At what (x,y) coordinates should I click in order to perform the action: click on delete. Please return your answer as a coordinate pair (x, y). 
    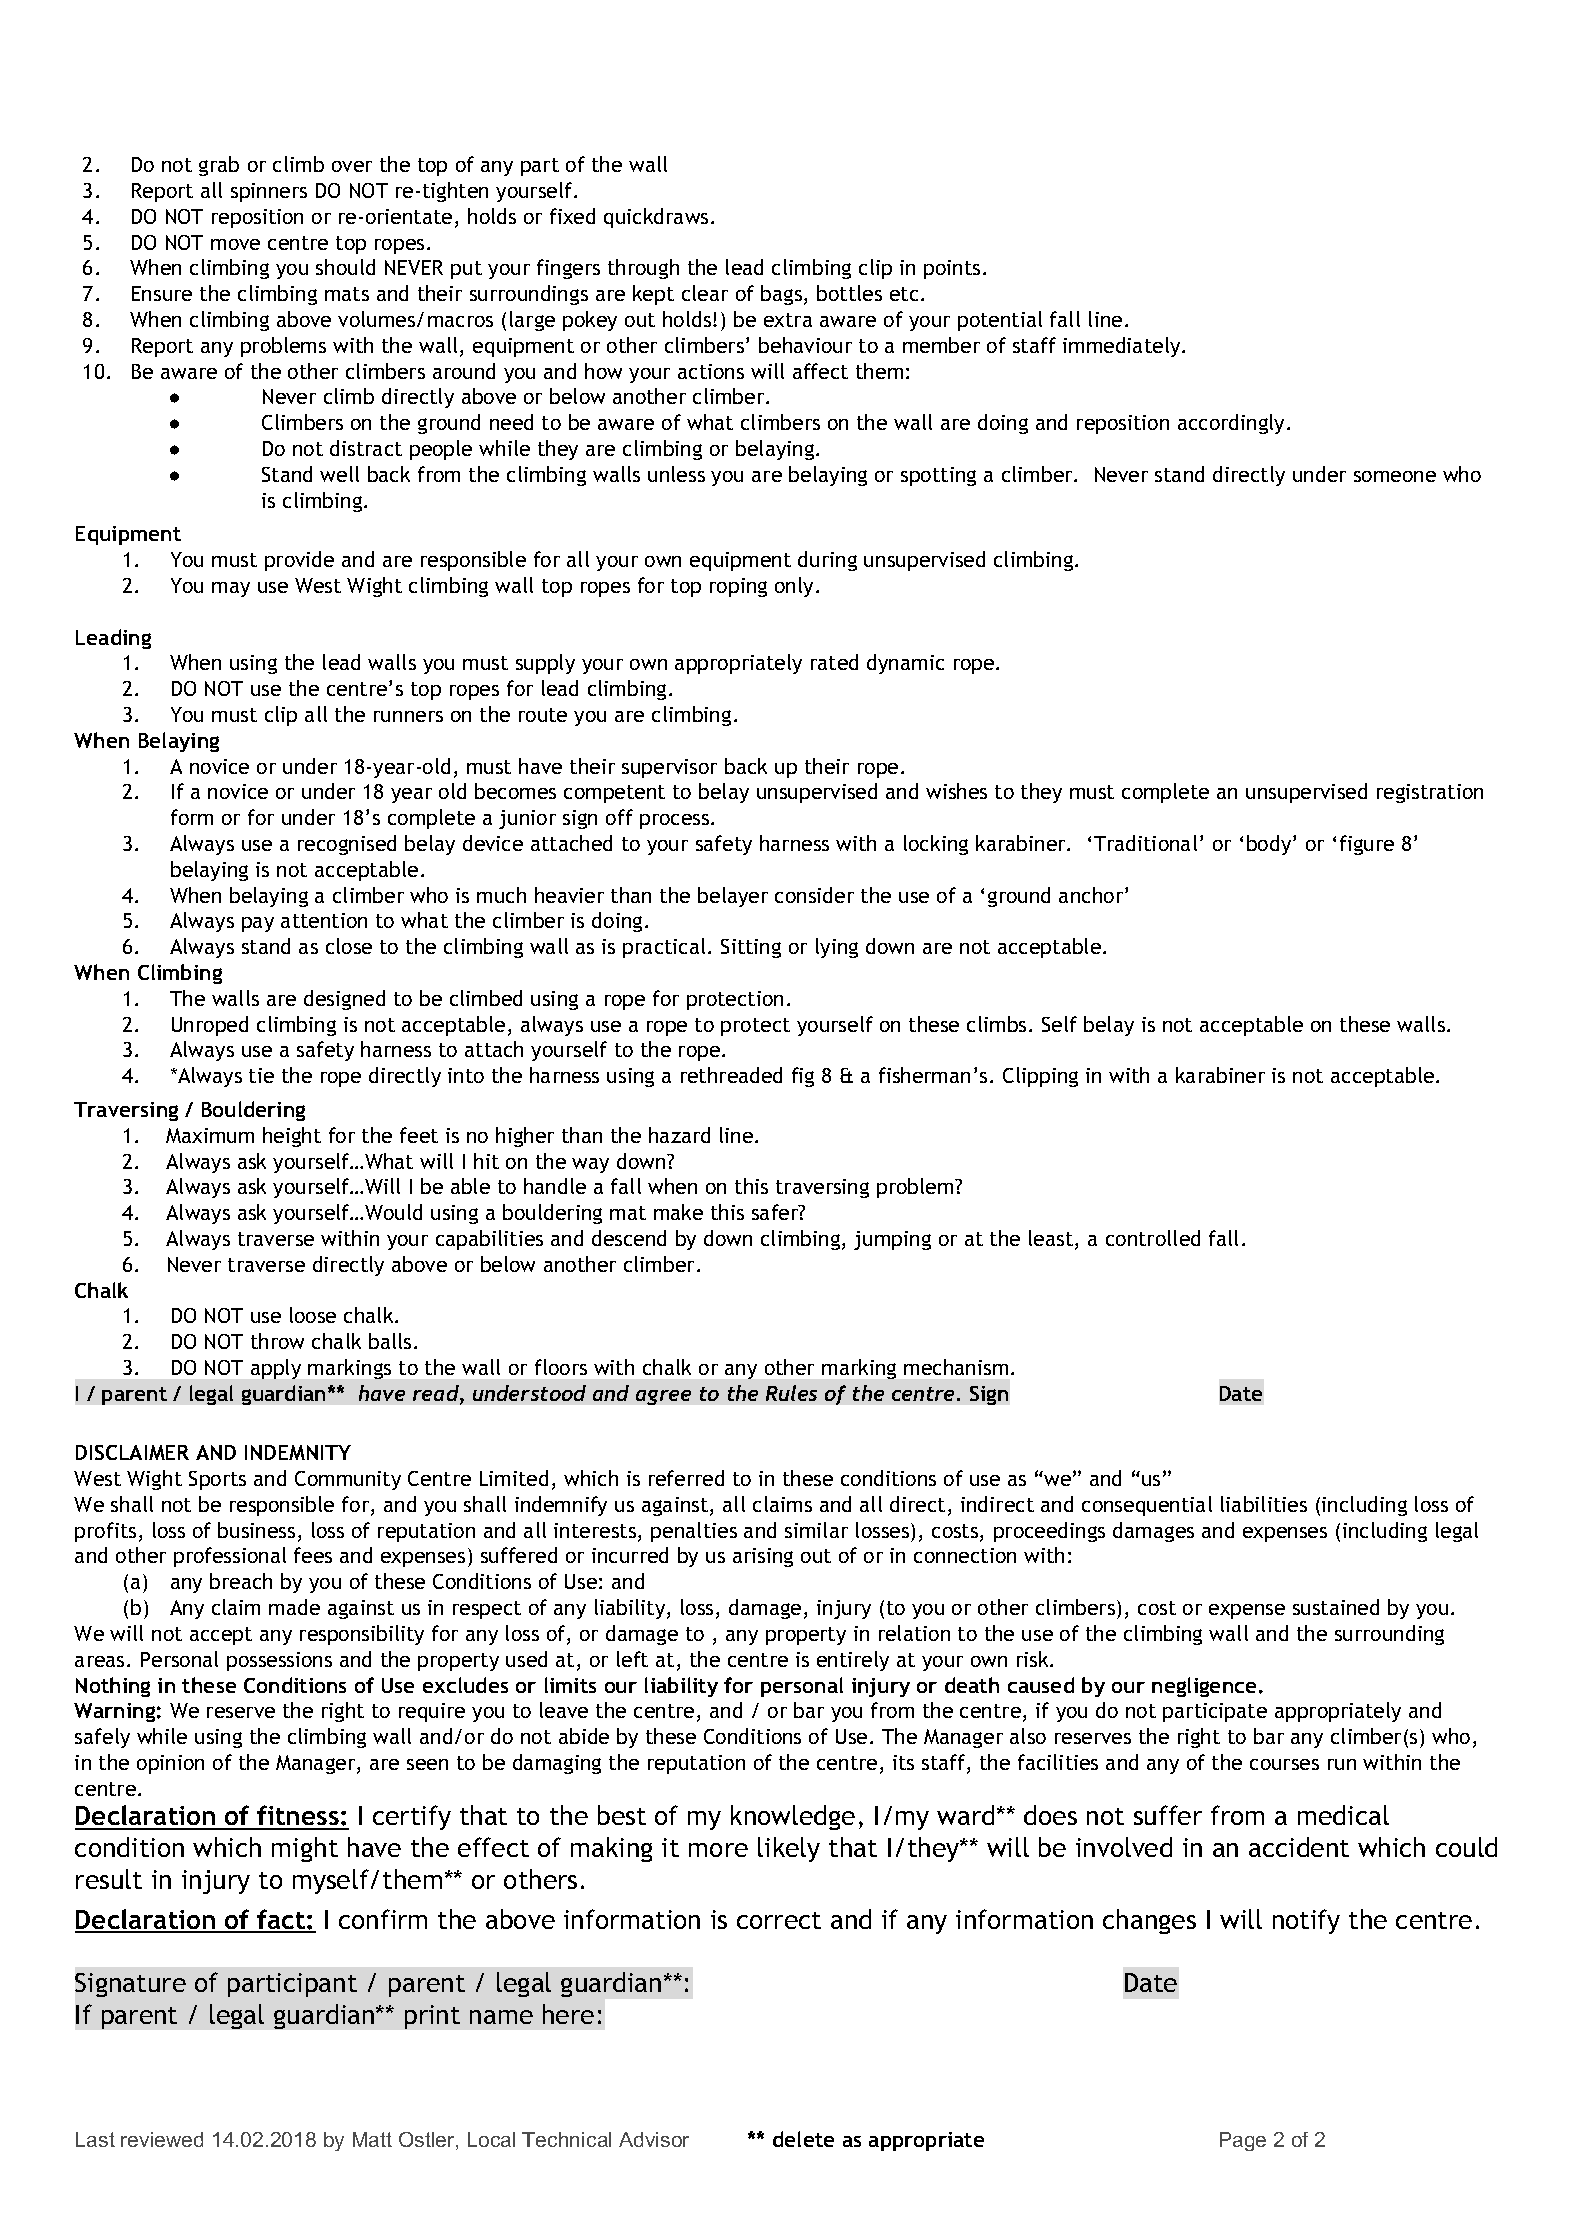
    Looking at the image, I should click on (803, 2139).
